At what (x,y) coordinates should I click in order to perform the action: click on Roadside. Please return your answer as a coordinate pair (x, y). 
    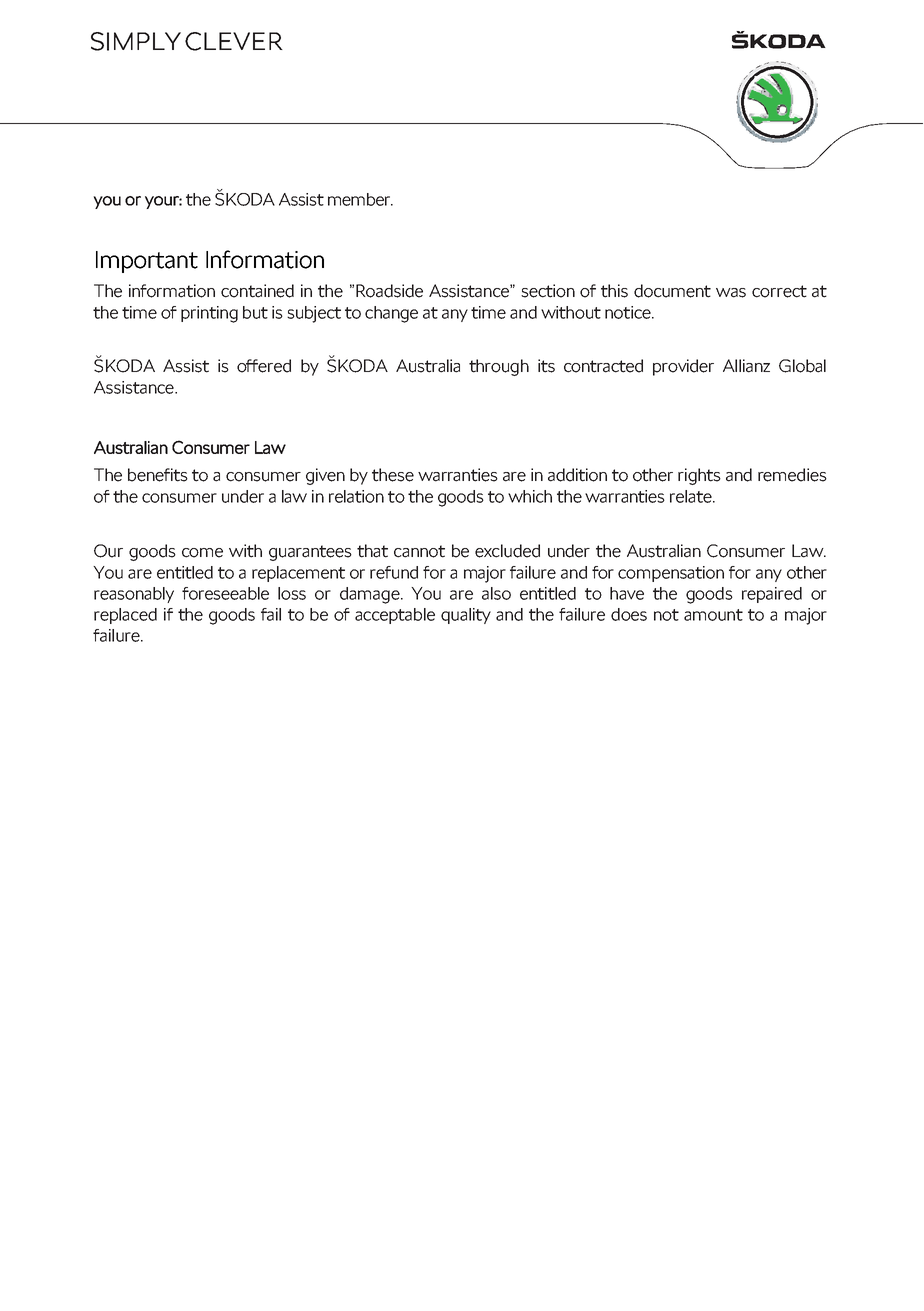
    Looking at the image, I should click on (389, 291).
